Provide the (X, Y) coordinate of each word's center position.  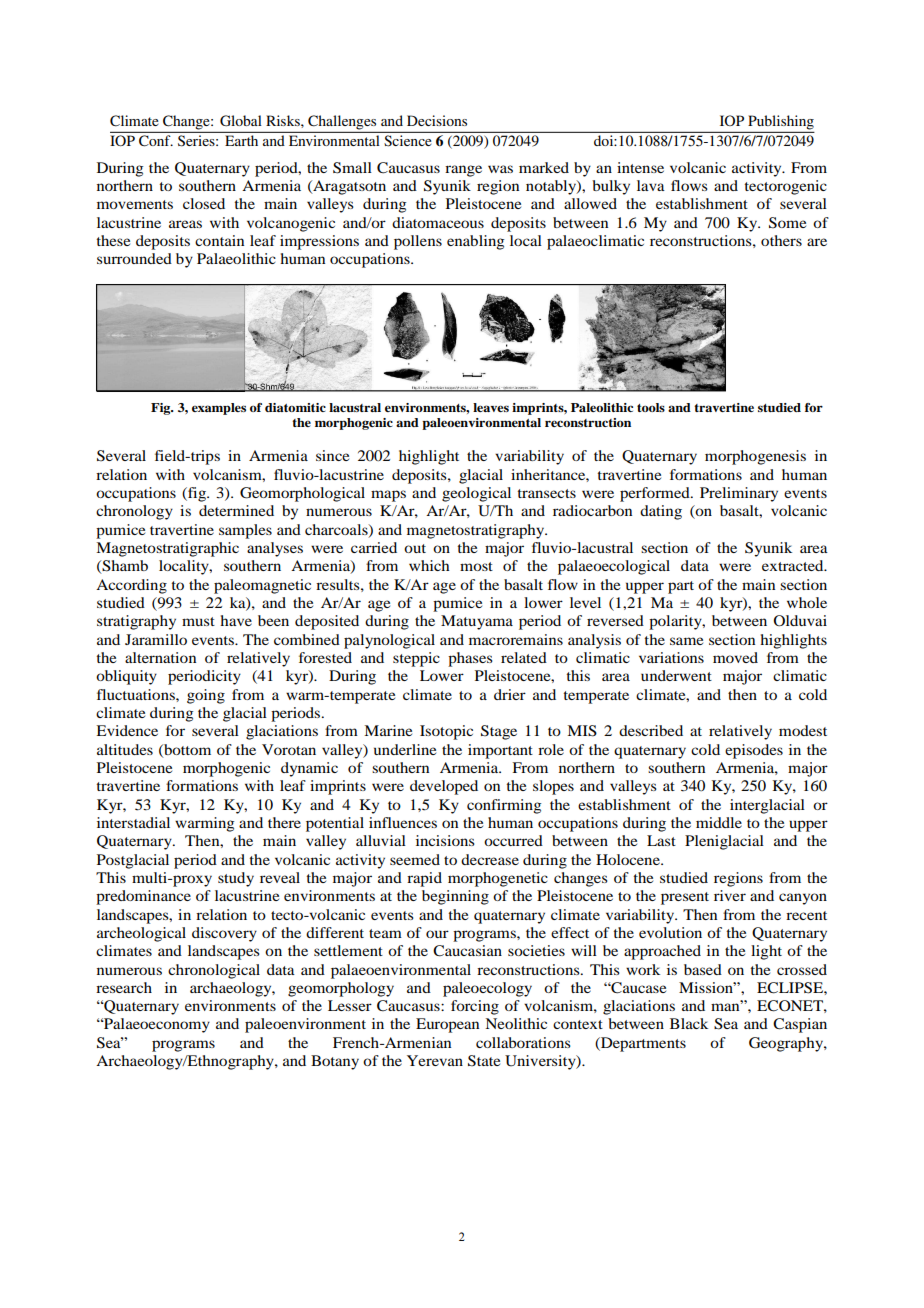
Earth (241, 140)
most (476, 566)
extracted (794, 565)
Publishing (781, 122)
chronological (214, 971)
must (198, 621)
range (463, 171)
